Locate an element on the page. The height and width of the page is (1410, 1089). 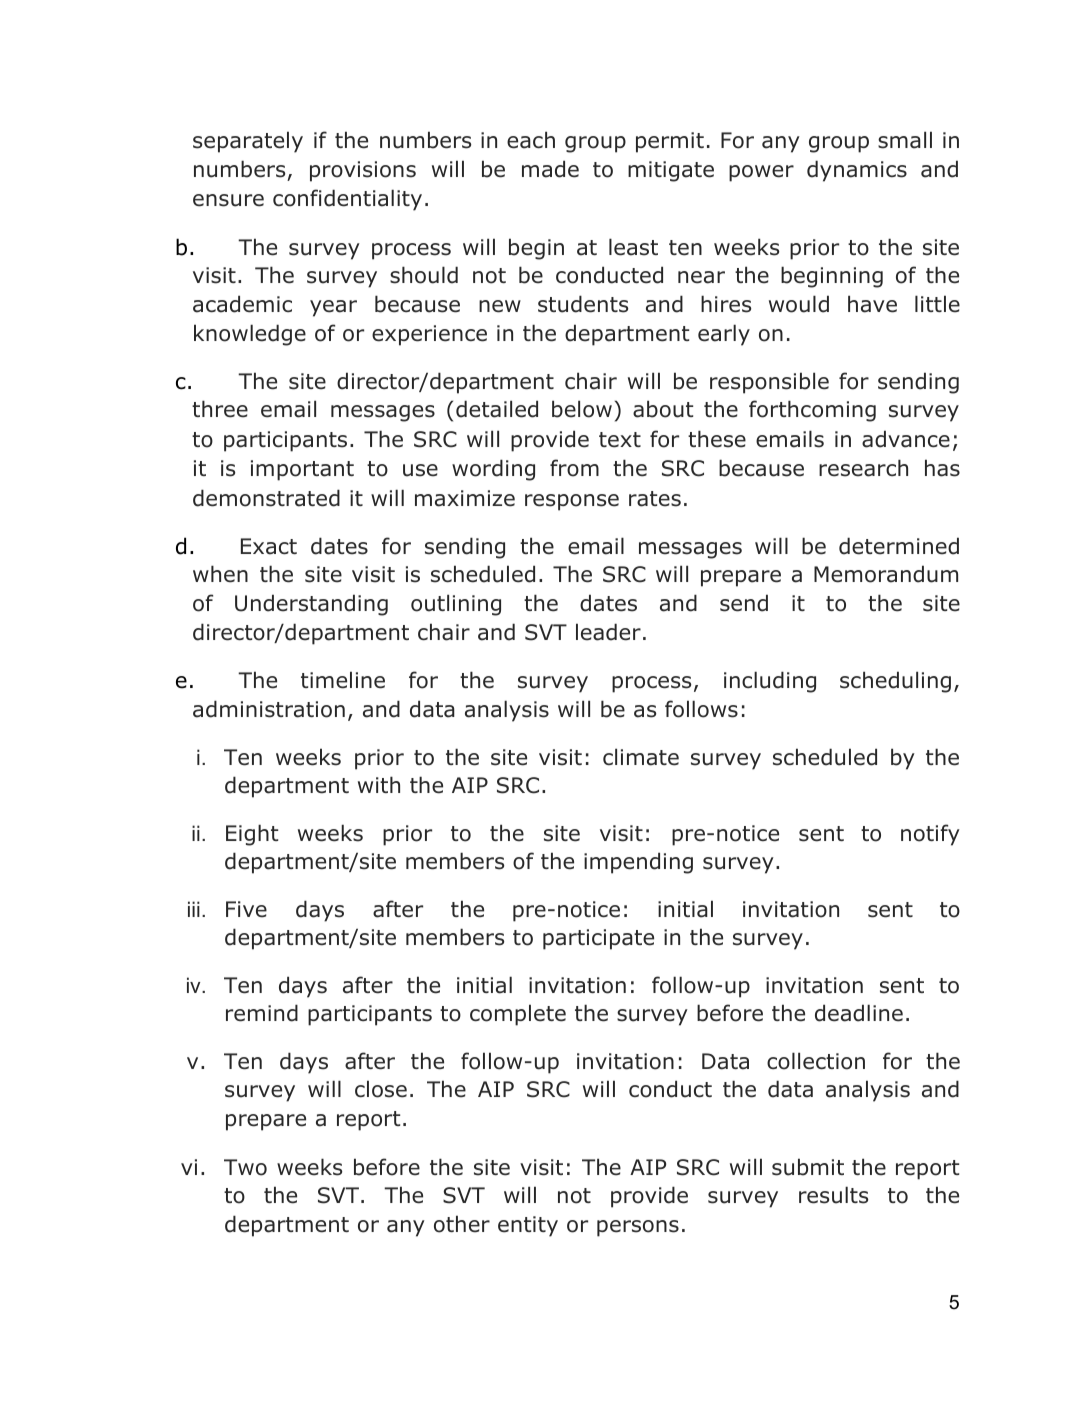
made is located at coordinates (550, 169).
